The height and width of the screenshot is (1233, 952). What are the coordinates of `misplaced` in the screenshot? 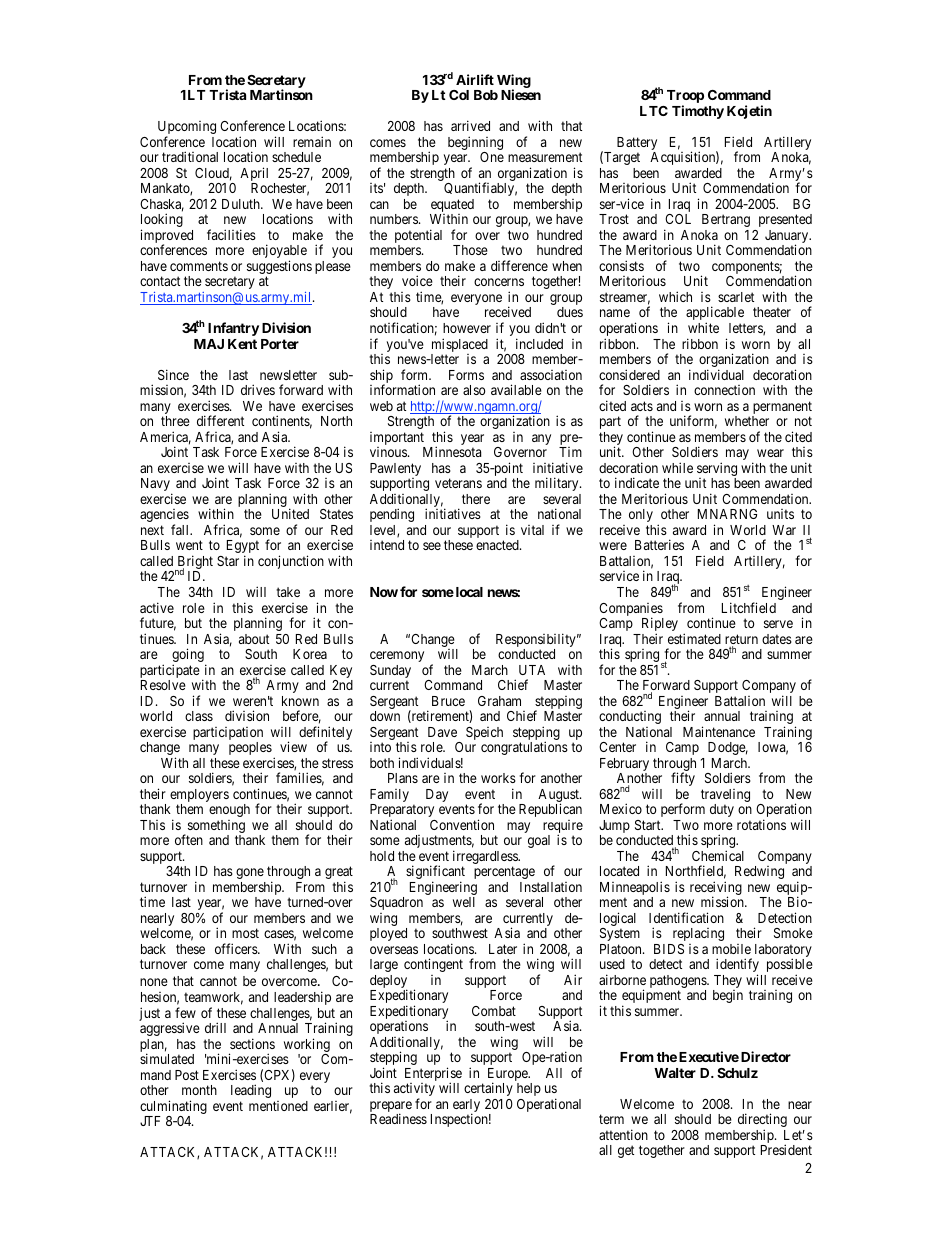 It's located at (459, 346).
